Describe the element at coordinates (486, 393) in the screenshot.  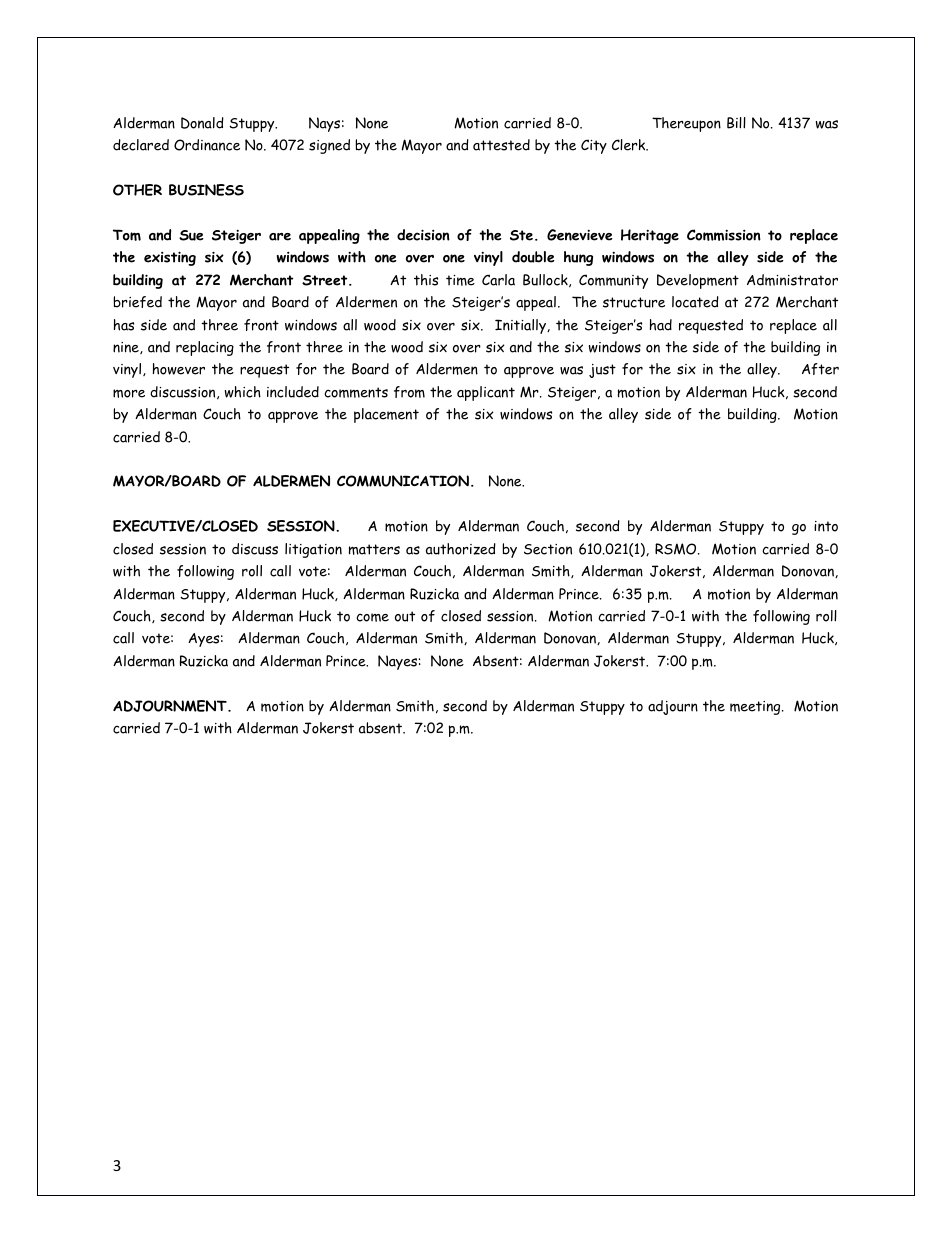
I see `applicant` at that location.
